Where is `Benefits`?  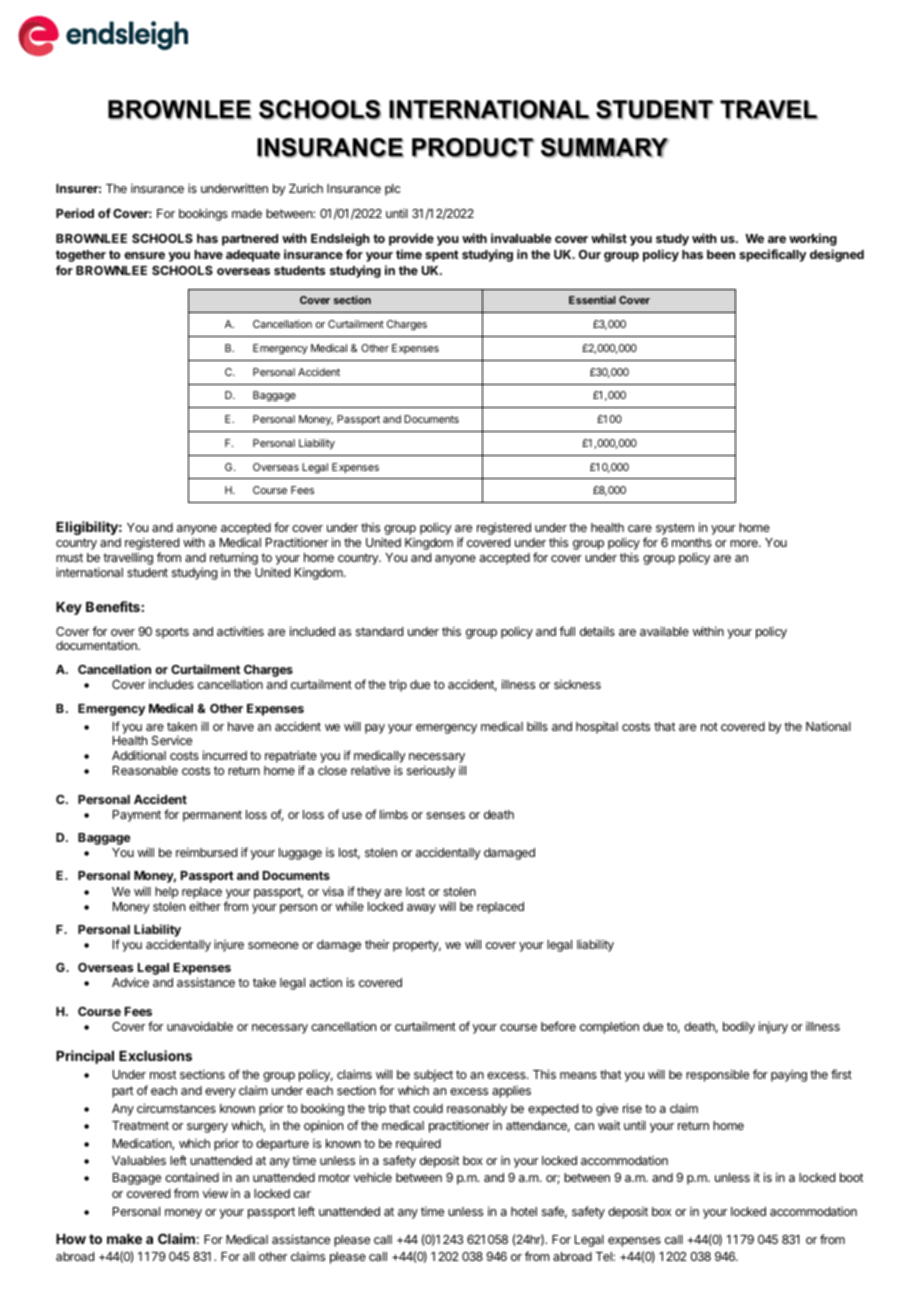
Benefits is located at coordinates (113, 606).
